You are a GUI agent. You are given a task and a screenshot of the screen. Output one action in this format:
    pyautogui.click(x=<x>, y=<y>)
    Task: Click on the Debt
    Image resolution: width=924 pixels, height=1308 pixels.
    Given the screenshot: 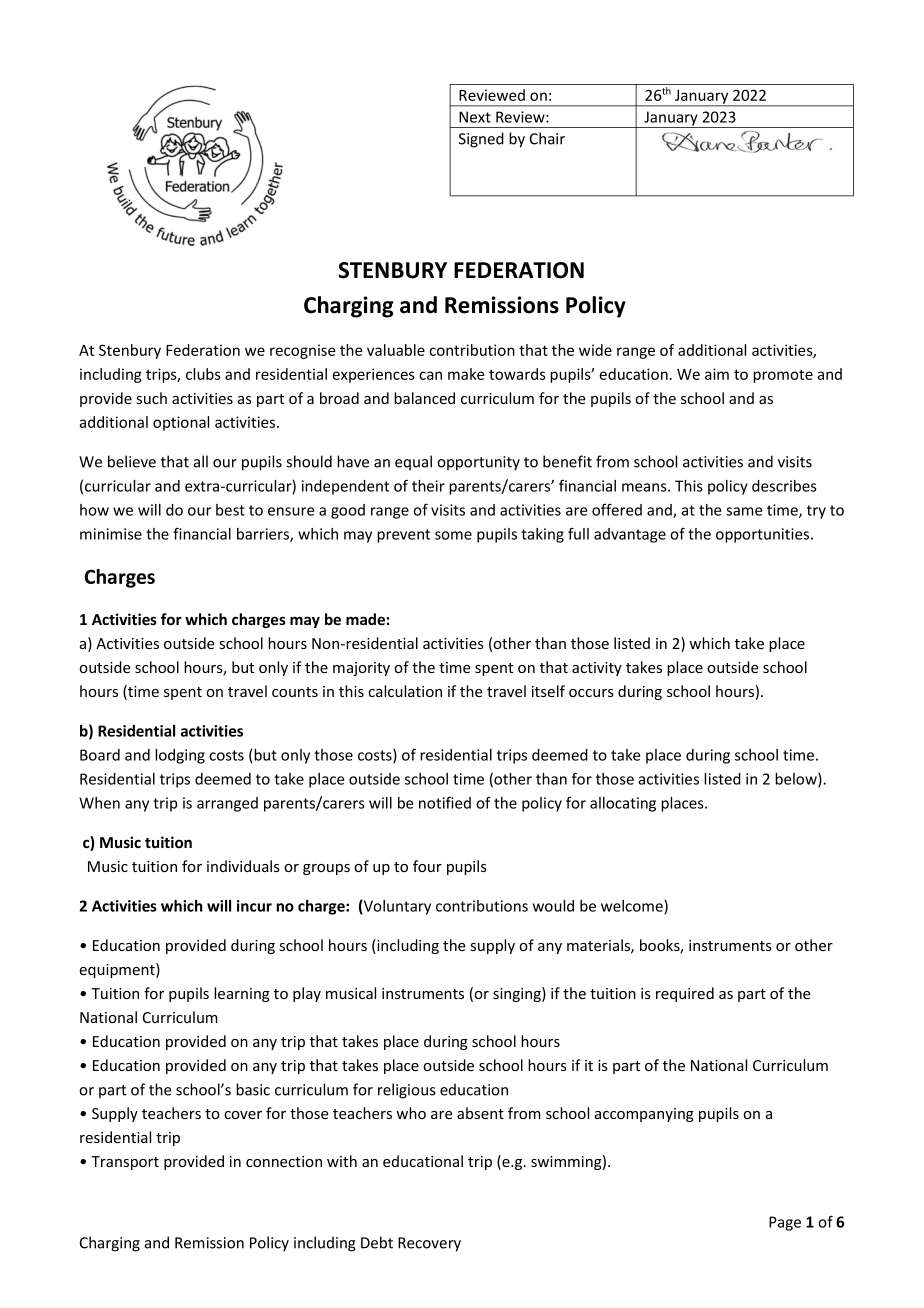 What is the action you would take?
    pyautogui.click(x=377, y=1242)
